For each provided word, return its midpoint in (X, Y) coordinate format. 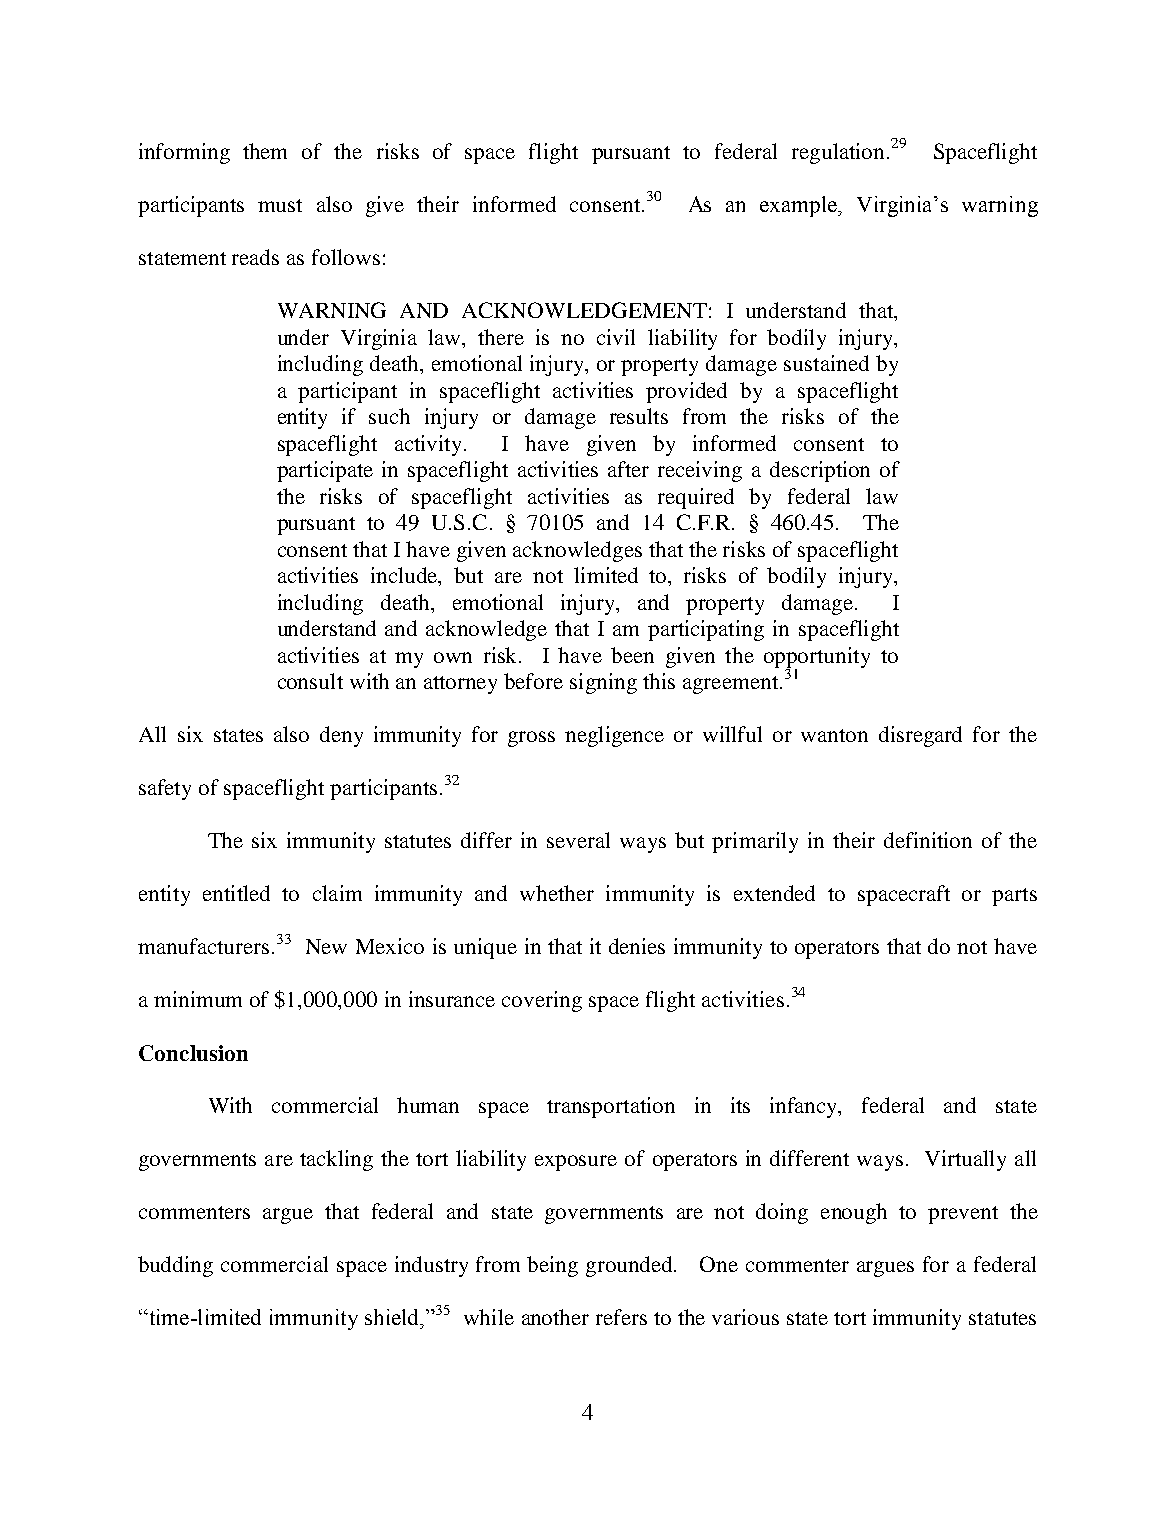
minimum (198, 999)
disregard (920, 736)
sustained (826, 363)
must (280, 205)
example (800, 206)
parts (1014, 897)
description (820, 471)
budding (175, 1266)
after (628, 469)
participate (325, 471)
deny (341, 736)
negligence (614, 736)
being (552, 1266)
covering (542, 1001)
